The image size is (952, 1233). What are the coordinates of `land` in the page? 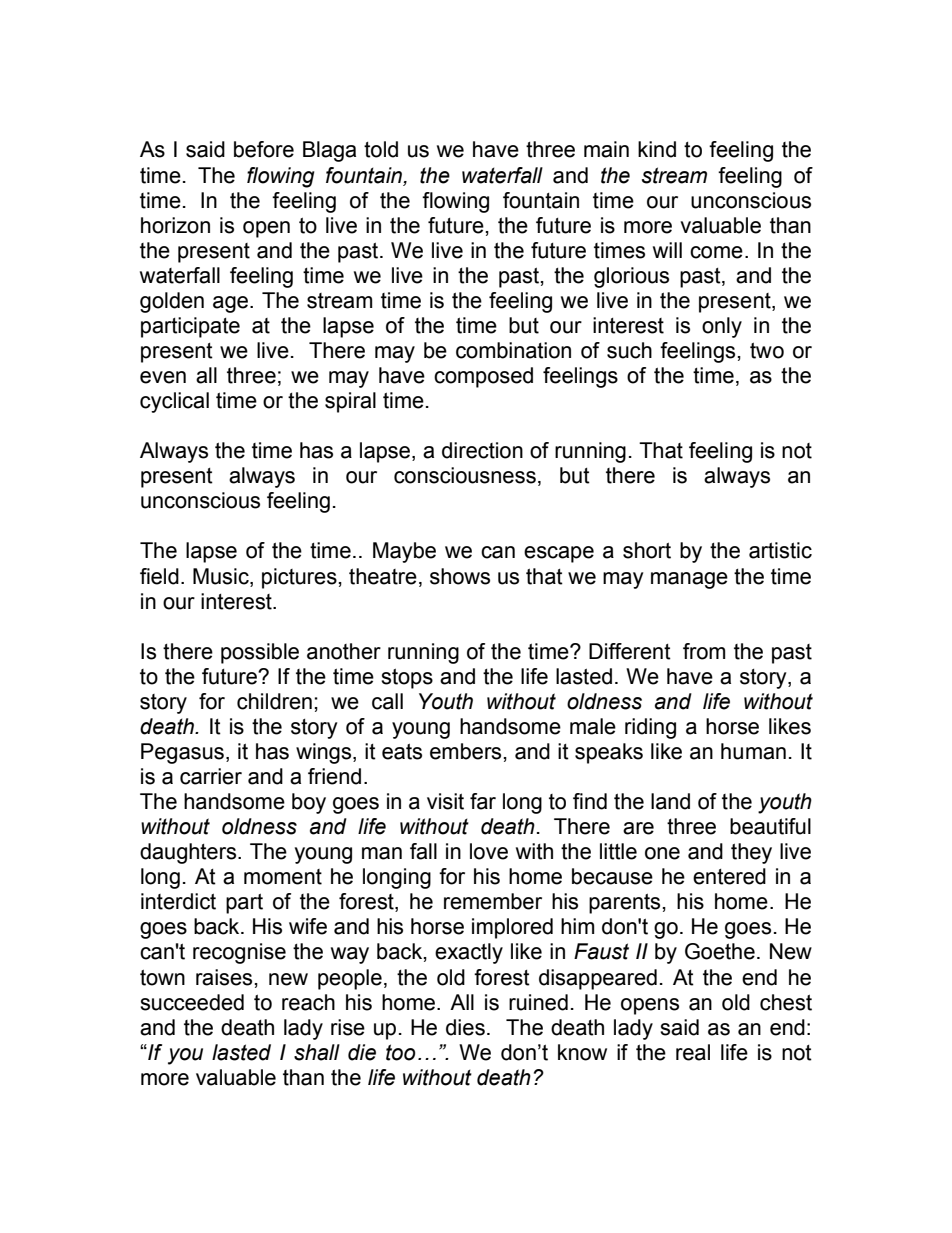 It's located at (670, 801).
